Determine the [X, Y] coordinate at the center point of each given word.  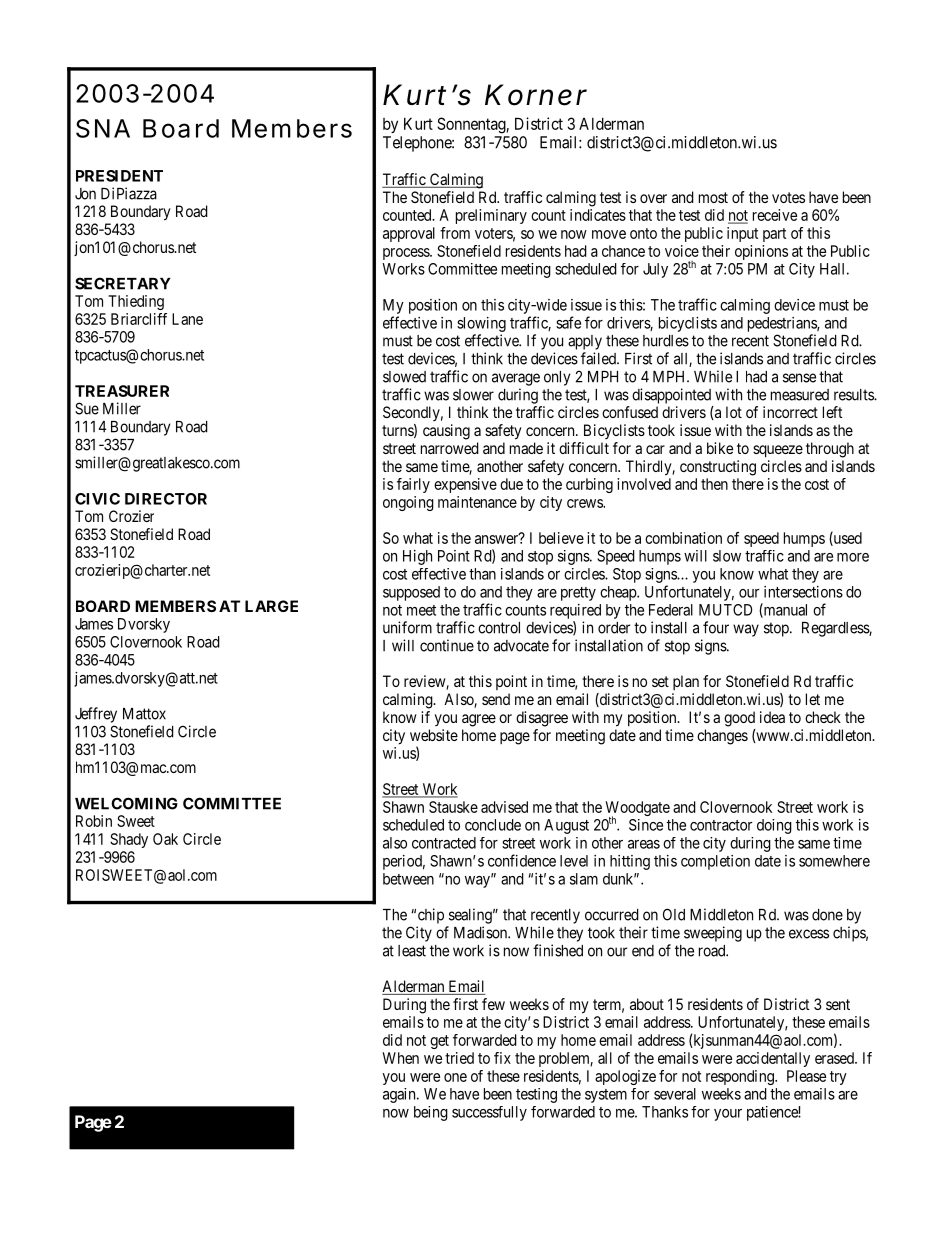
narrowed [450, 448]
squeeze [778, 451]
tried [459, 1058]
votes [788, 197]
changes [722, 737]
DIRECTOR [166, 499]
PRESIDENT [119, 176]
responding [741, 1077]
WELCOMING [126, 803]
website [434, 735]
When [400, 1058]
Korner [536, 95]
